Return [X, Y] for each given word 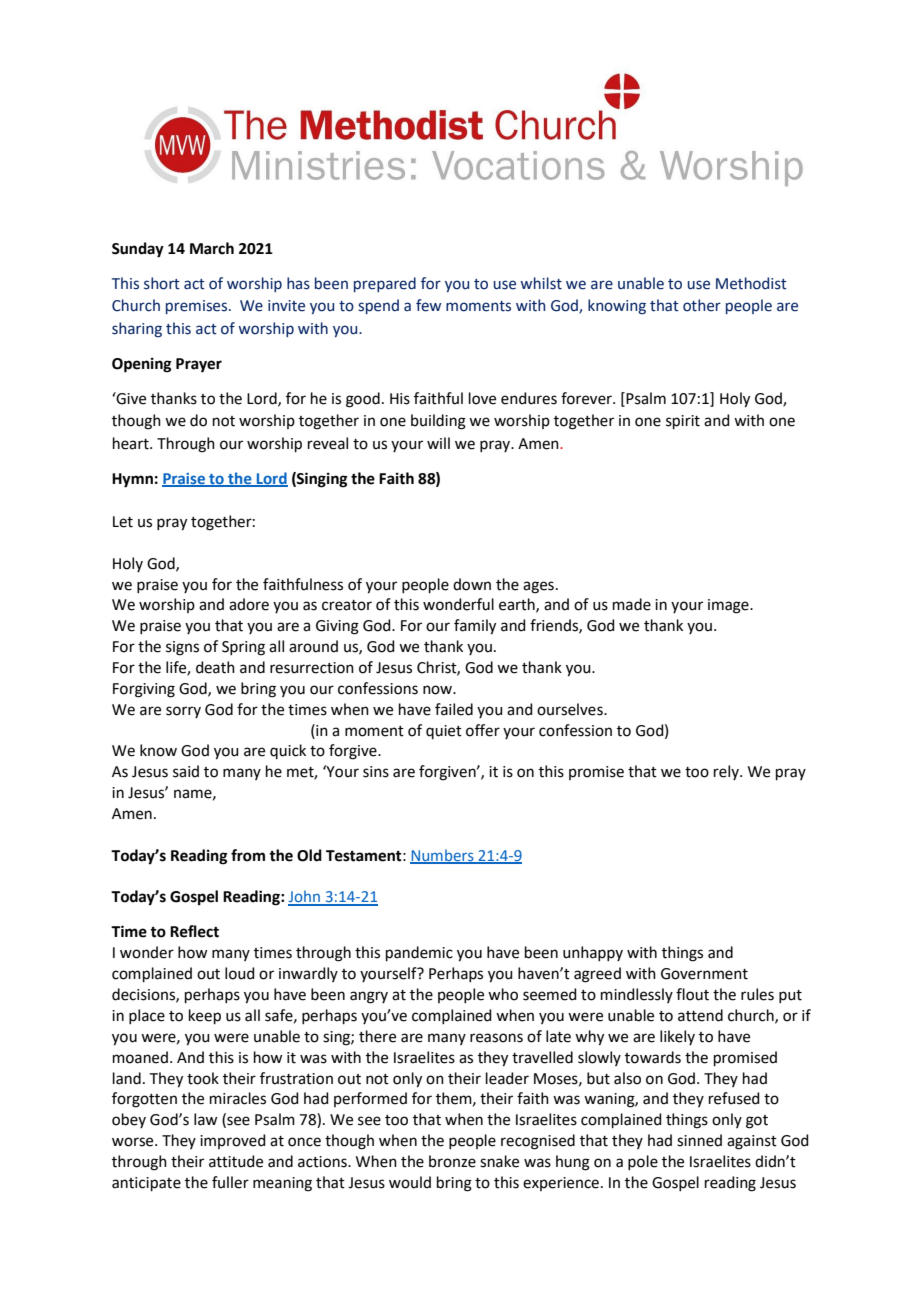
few [428, 305]
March [212, 248]
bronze [452, 1161]
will [438, 443]
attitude [236, 1161]
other [702, 305]
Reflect [194, 931]
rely [727, 772]
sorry [183, 712]
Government [704, 974]
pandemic [419, 953]
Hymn [132, 480]
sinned [699, 1140]
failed [454, 709]
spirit [683, 422]
